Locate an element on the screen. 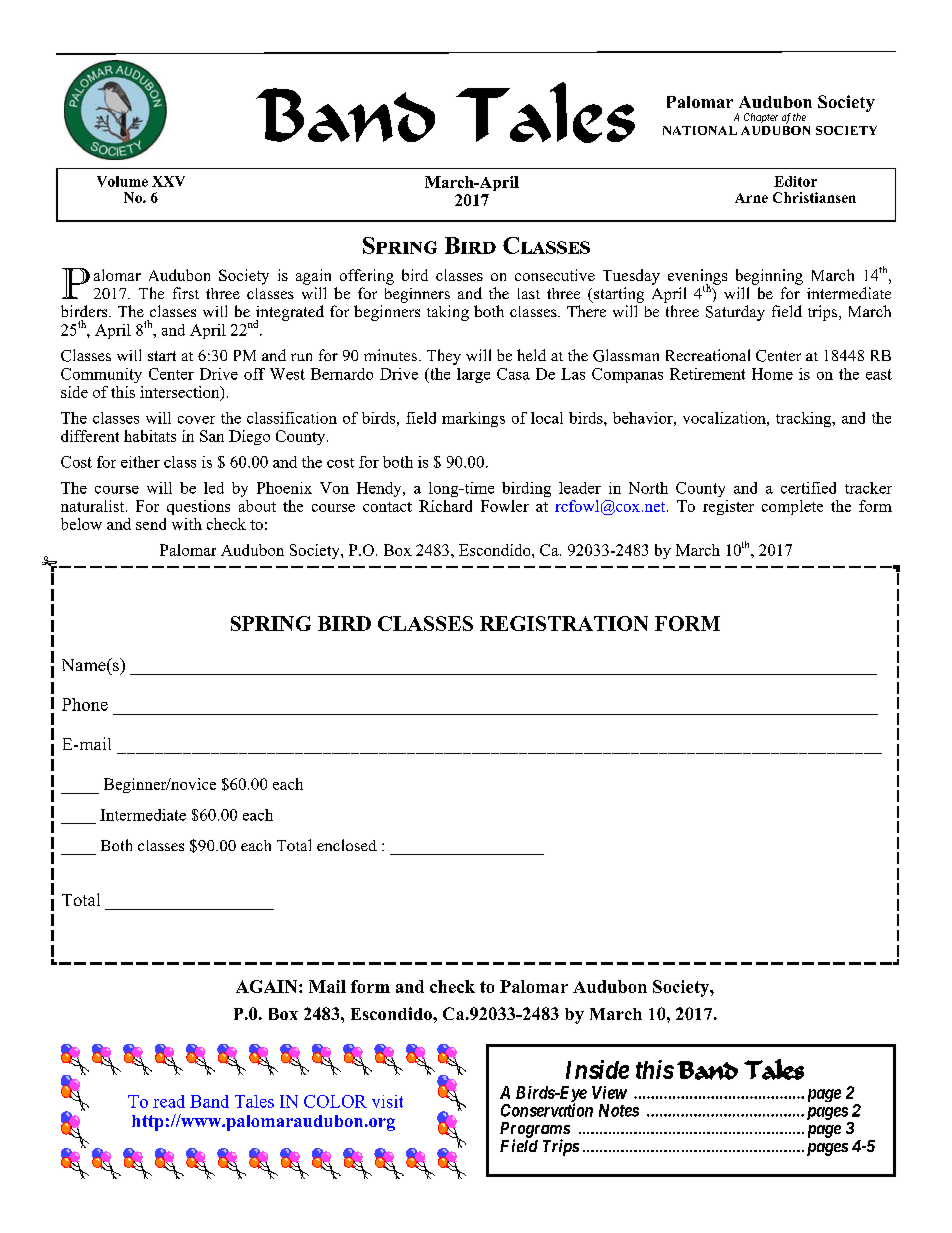  read is located at coordinates (169, 1101).
